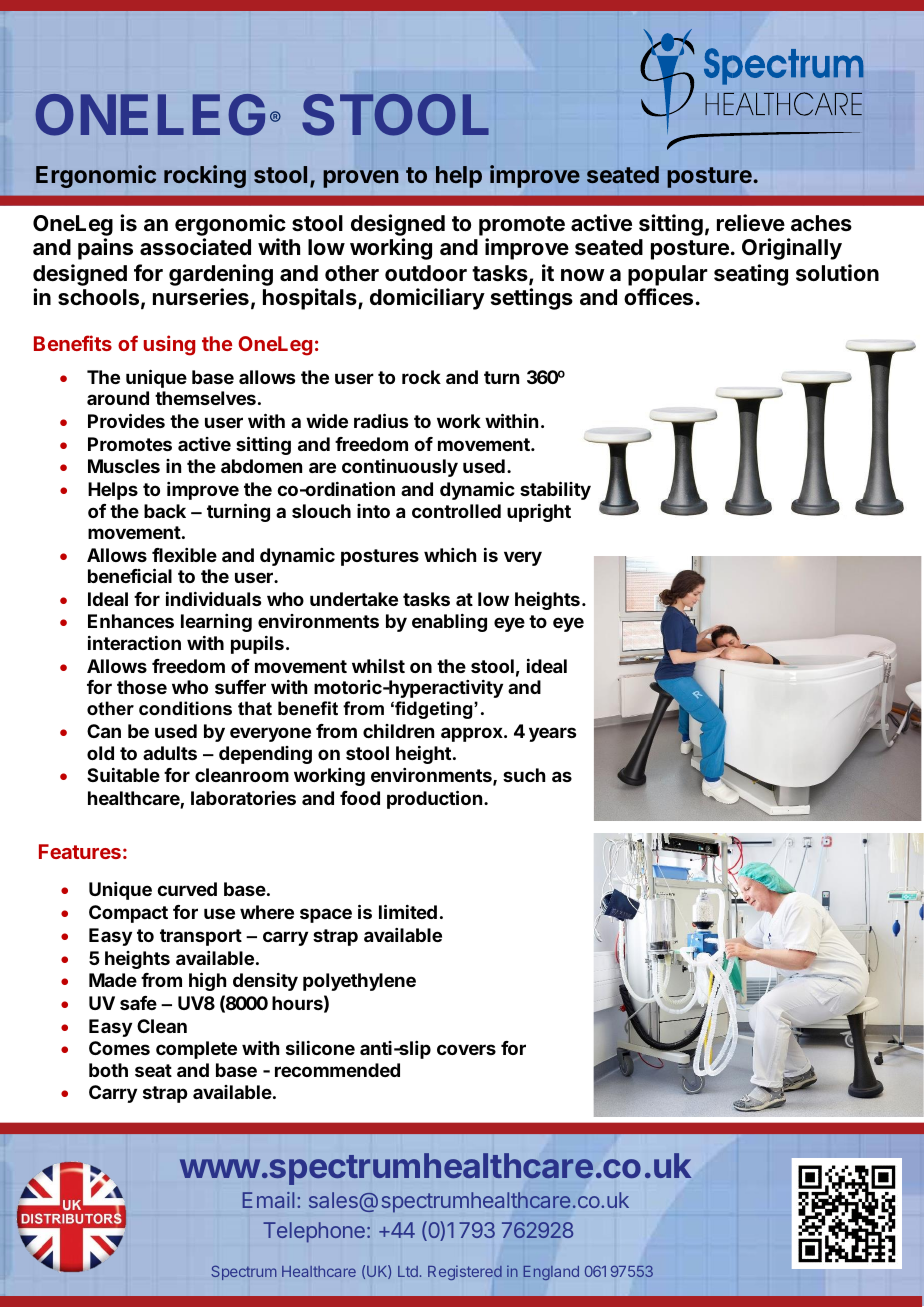 This screenshot has height=1307, width=924. What do you see at coordinates (426, 273) in the screenshot?
I see `outdoor` at bounding box center [426, 273].
